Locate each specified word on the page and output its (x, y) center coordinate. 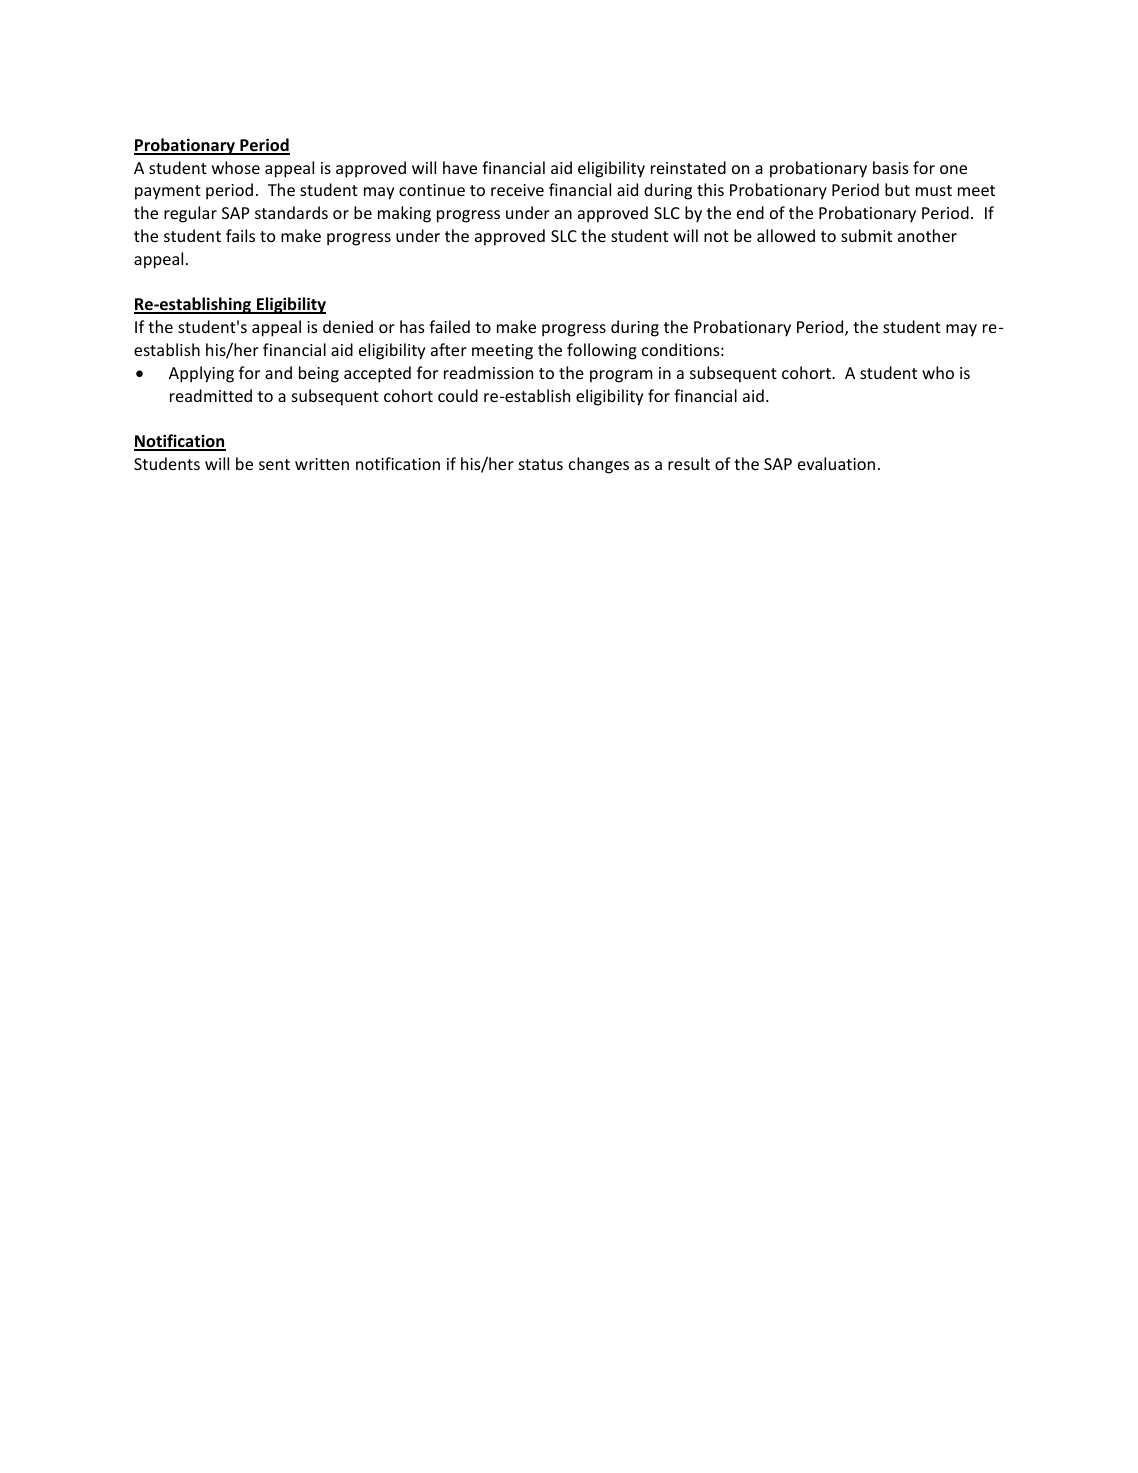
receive (517, 190)
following (602, 351)
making (404, 214)
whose (236, 167)
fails (240, 235)
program (621, 376)
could (458, 395)
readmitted (211, 395)
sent (274, 464)
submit (866, 235)
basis (890, 167)
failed (449, 326)
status (541, 464)
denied (348, 326)
